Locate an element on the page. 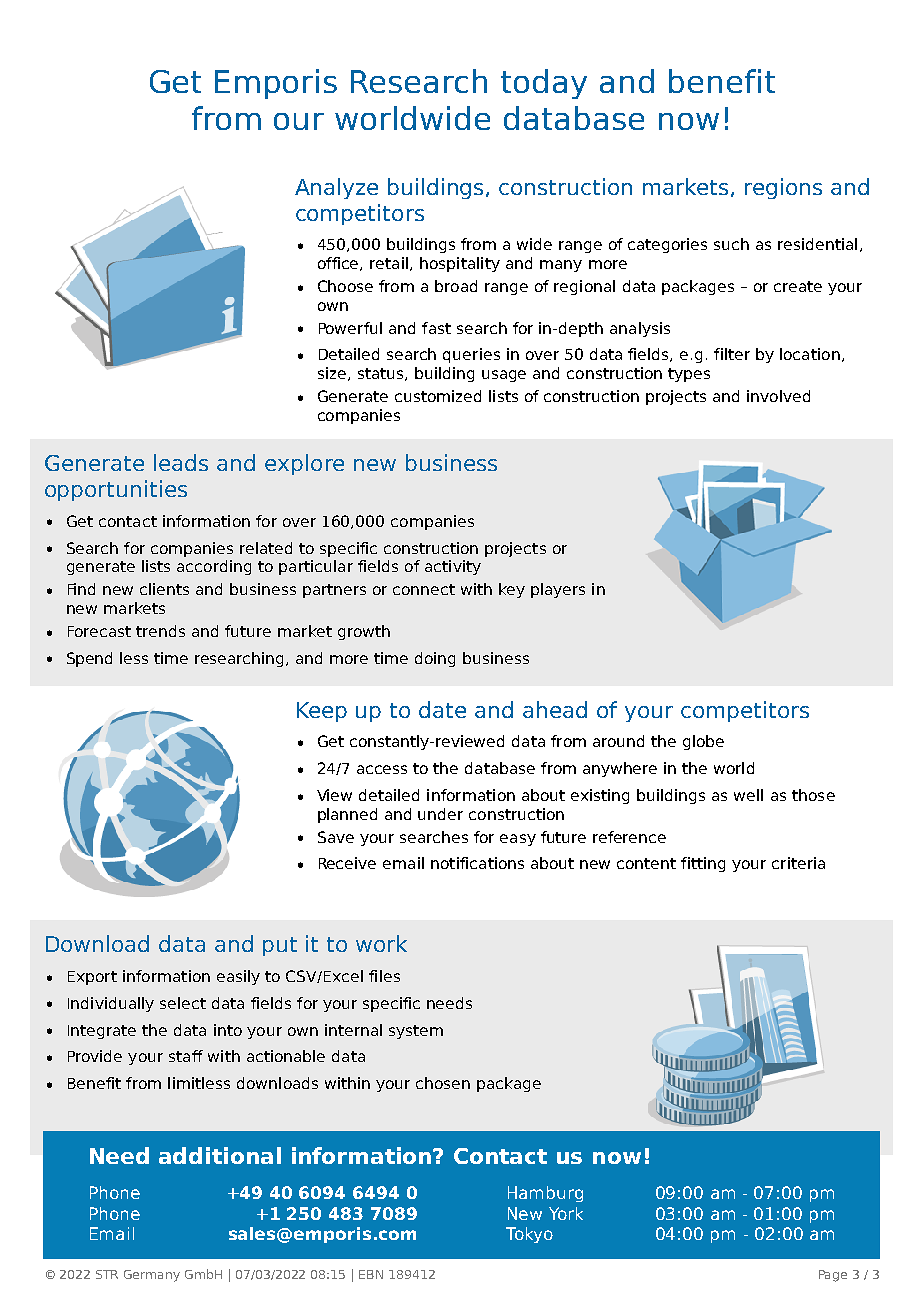 The width and height of the image is (924, 1308). notifications is located at coordinates (477, 863).
